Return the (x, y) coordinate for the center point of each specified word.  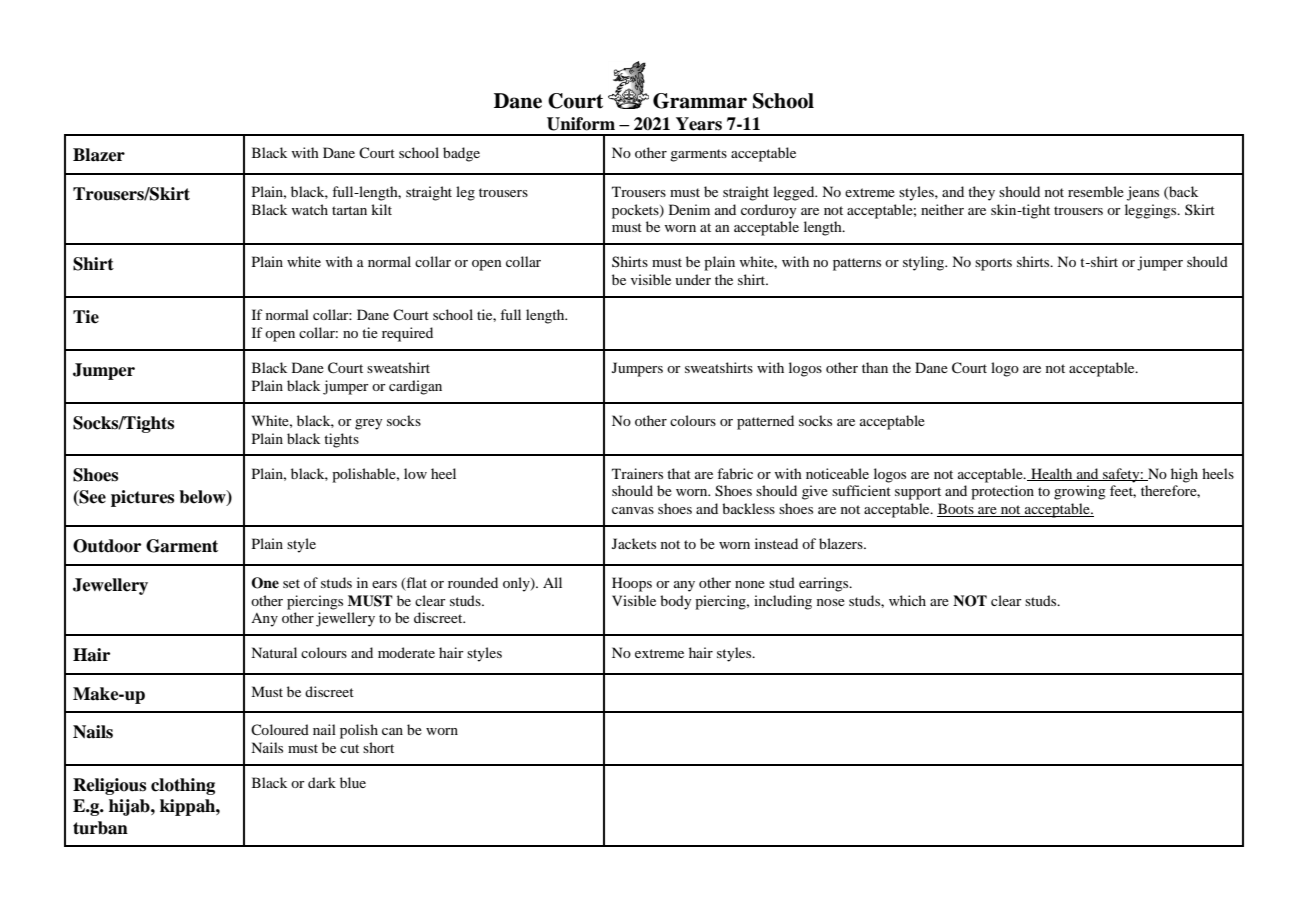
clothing (183, 786)
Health (1052, 474)
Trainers (637, 473)
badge (461, 154)
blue (353, 782)
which (907, 600)
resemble (1096, 191)
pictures (142, 498)
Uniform (581, 124)
